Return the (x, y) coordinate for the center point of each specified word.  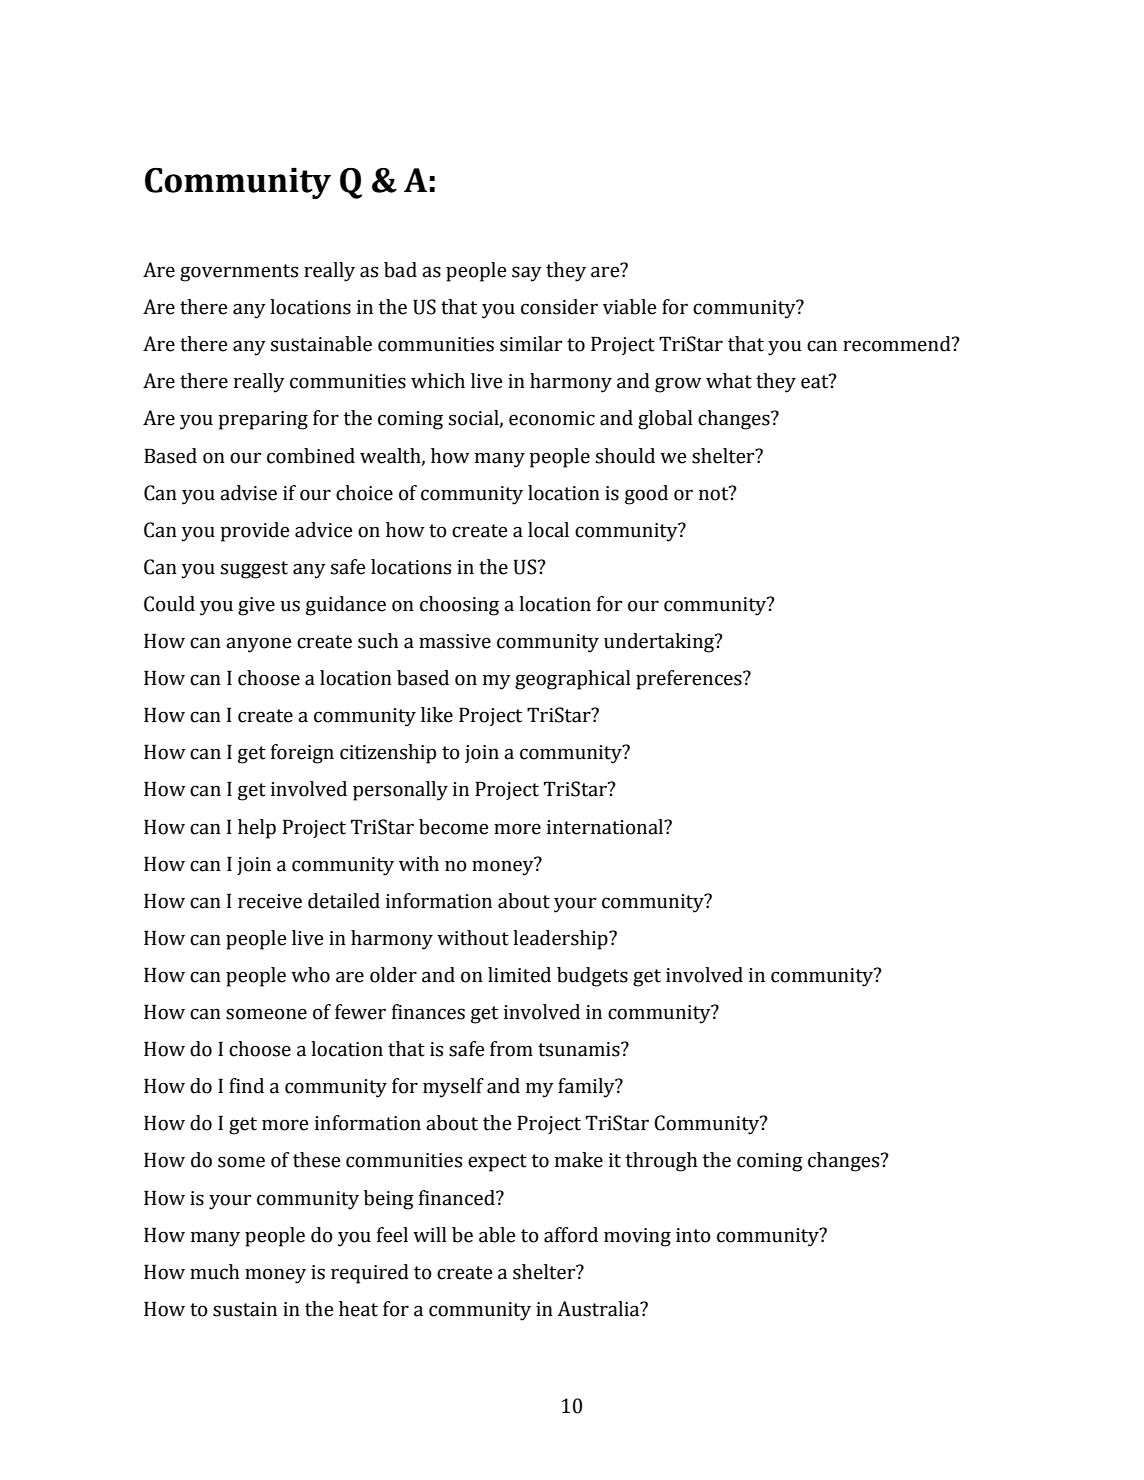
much (214, 1272)
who (310, 975)
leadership (561, 940)
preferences (690, 680)
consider (559, 307)
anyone (258, 645)
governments (239, 273)
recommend (898, 344)
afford (571, 1235)
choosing (459, 606)
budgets (592, 977)
